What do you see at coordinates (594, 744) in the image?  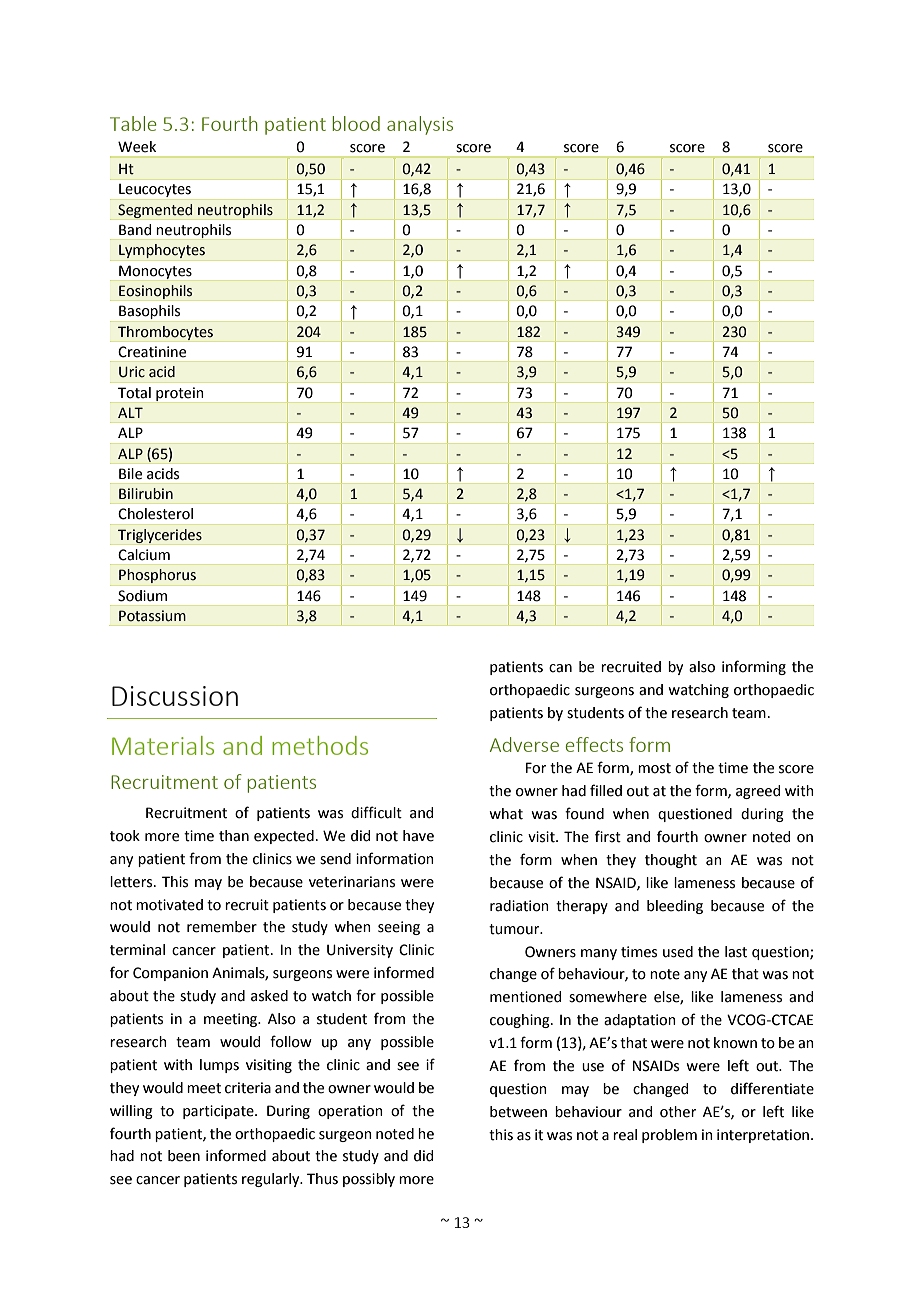 I see `effects` at bounding box center [594, 744].
